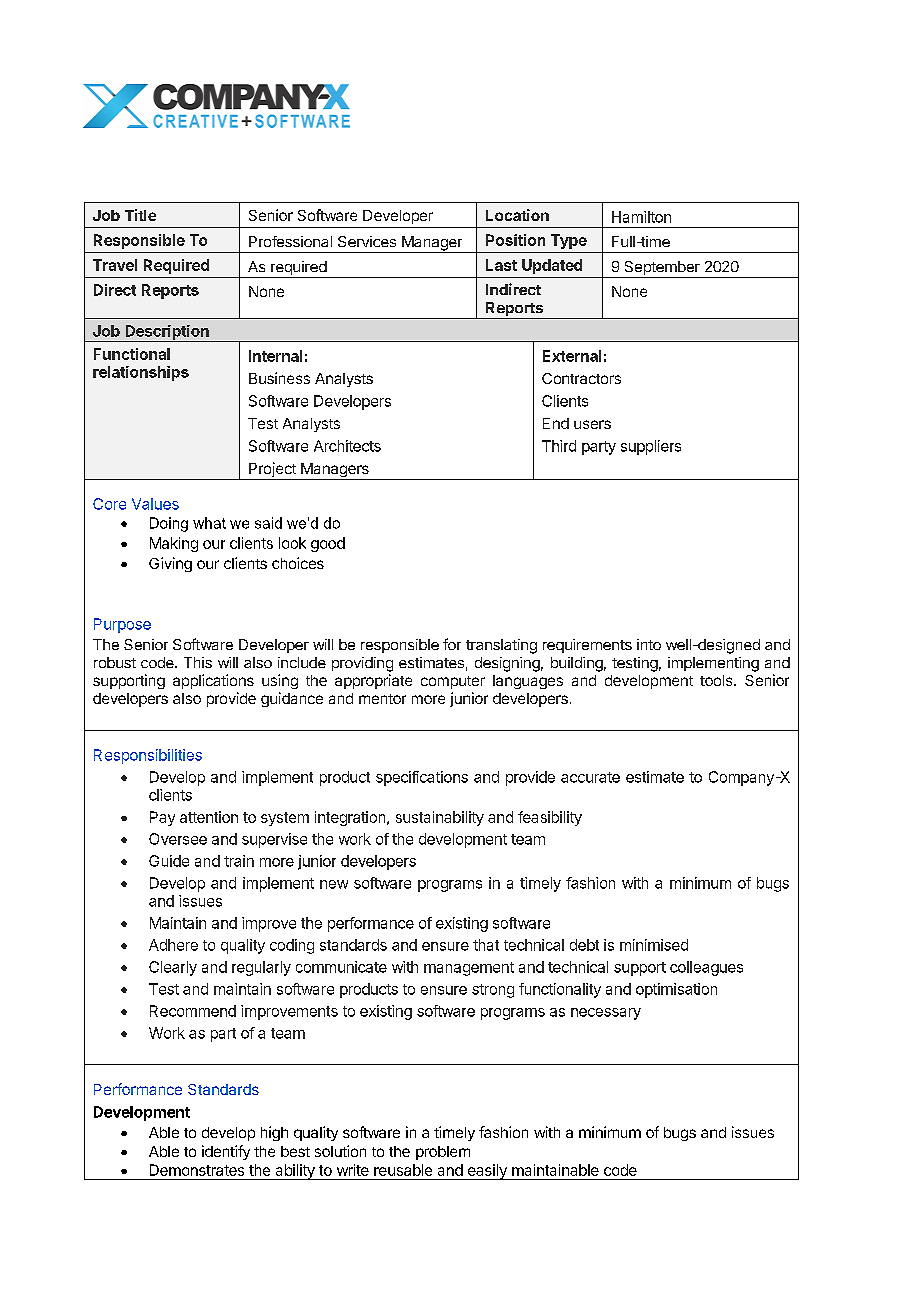 This document has height=1307, width=924. What do you see at coordinates (641, 217) in the document?
I see `Hamilton` at bounding box center [641, 217].
